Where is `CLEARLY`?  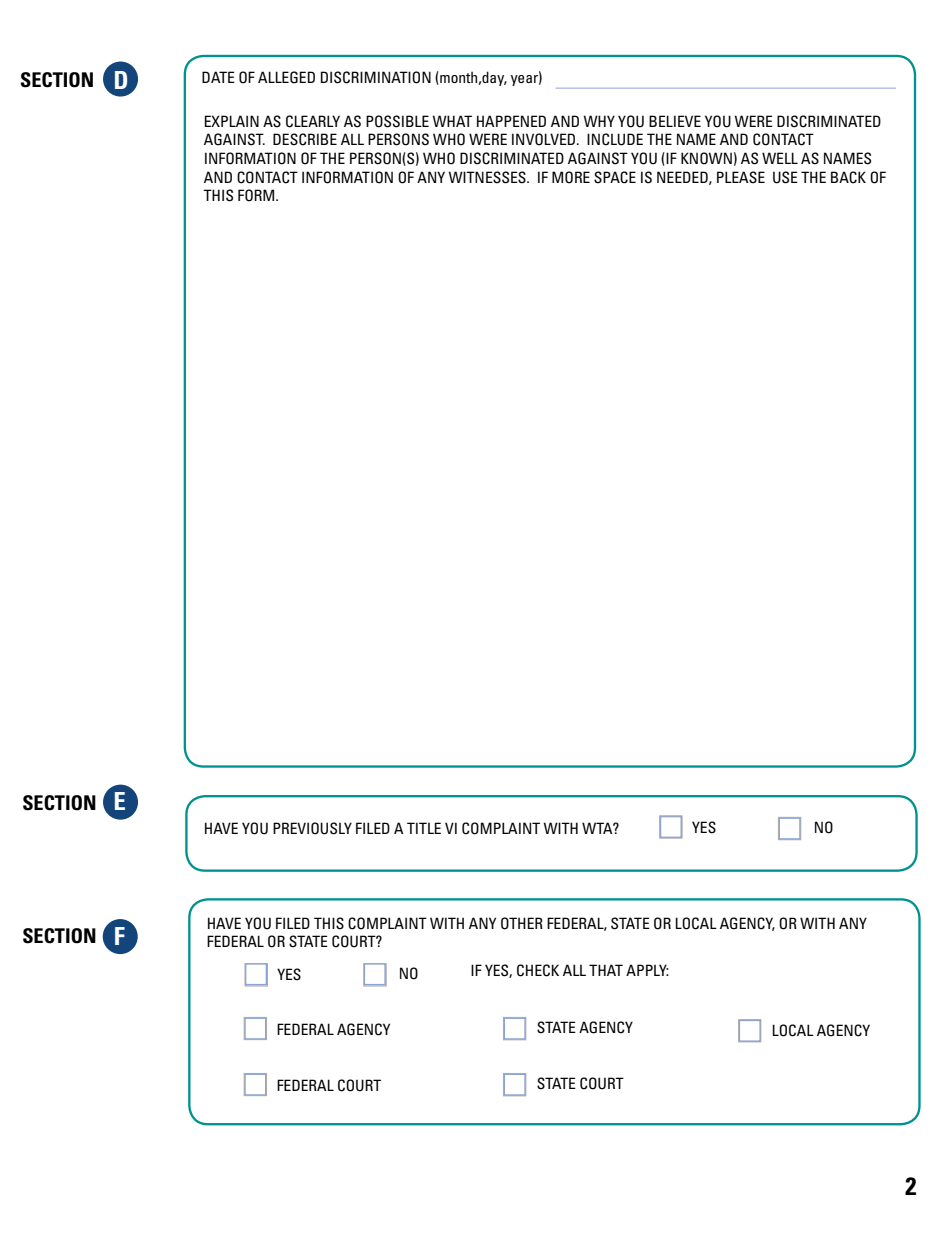 CLEARLY is located at coordinates (313, 121).
